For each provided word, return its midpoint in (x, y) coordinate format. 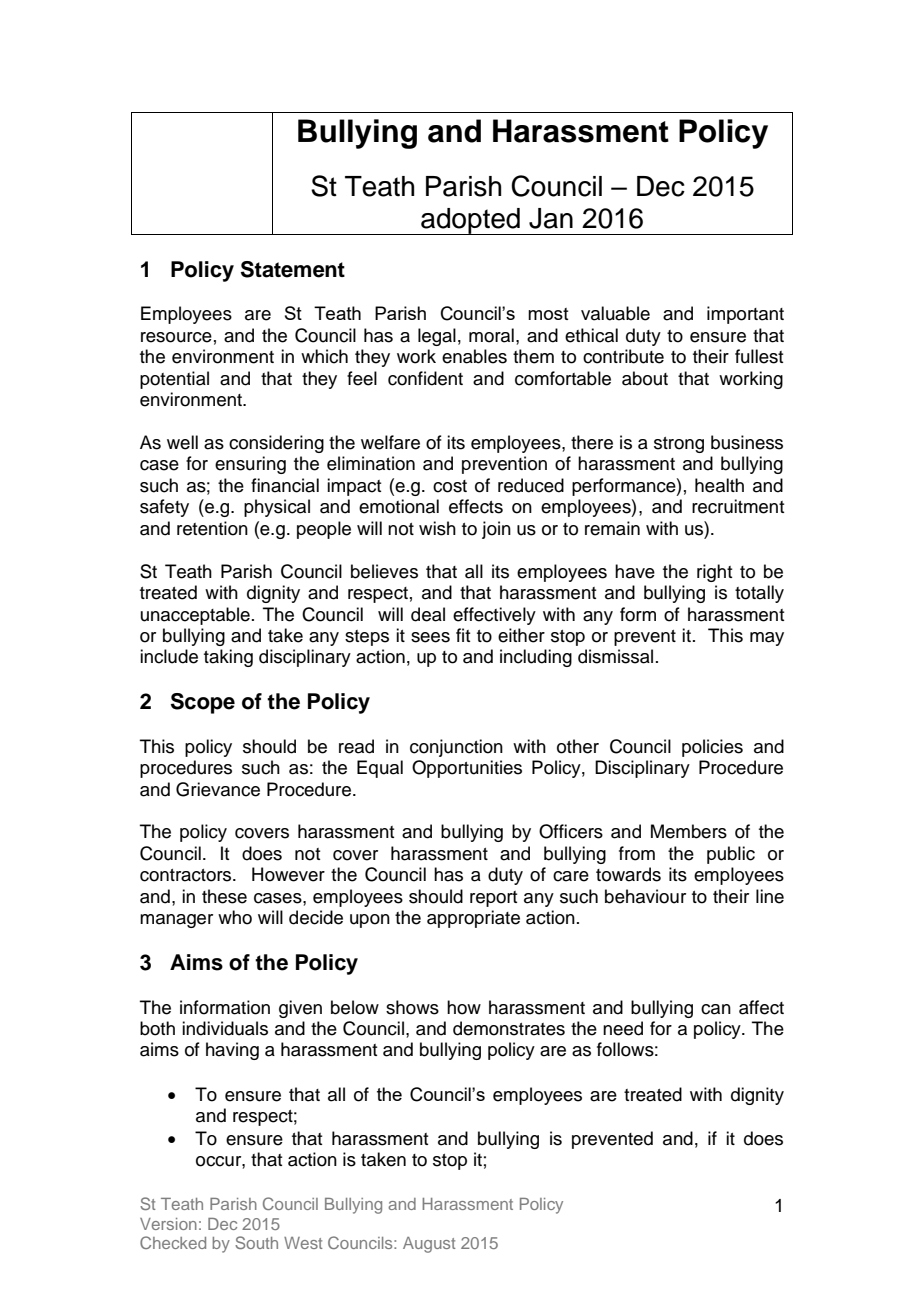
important (745, 315)
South (256, 1242)
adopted (470, 221)
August (429, 1245)
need (623, 1028)
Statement (293, 269)
